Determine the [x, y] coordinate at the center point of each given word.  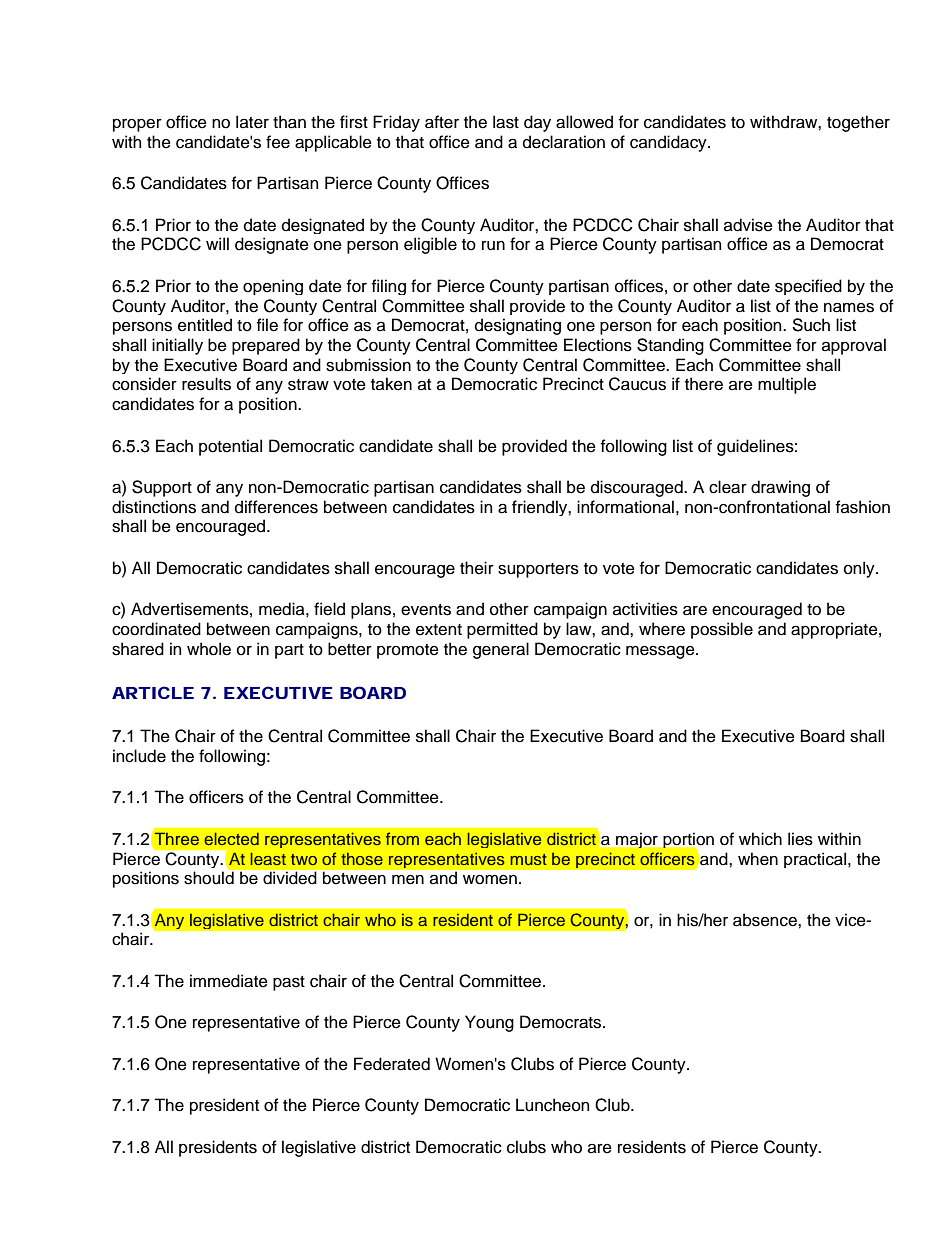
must [528, 859]
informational [625, 507]
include [139, 756]
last [506, 122]
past [289, 983]
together [858, 123]
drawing [780, 488]
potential [230, 447]
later [252, 122]
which [760, 839]
